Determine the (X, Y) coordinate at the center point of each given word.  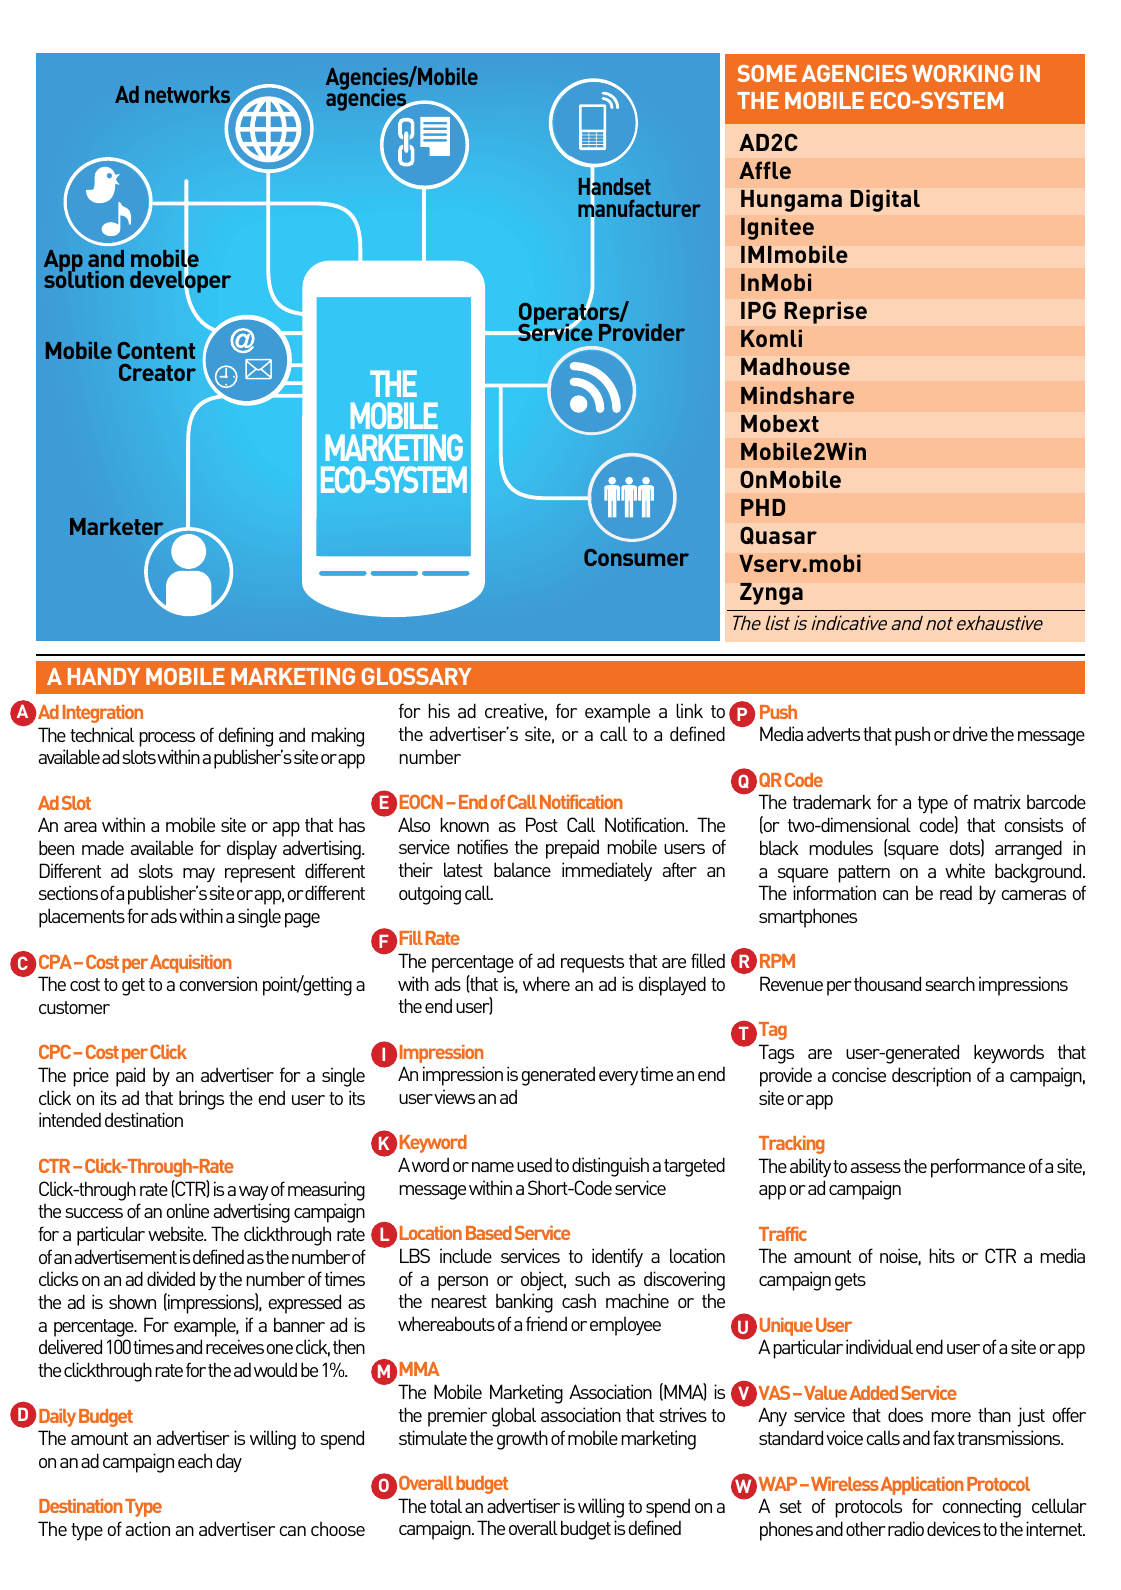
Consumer (636, 557)
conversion (218, 983)
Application (922, 1486)
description (931, 1077)
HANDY (104, 676)
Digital (885, 201)
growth (522, 1440)
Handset (615, 187)
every (618, 1078)
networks (189, 96)
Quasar (778, 536)
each (195, 1461)
